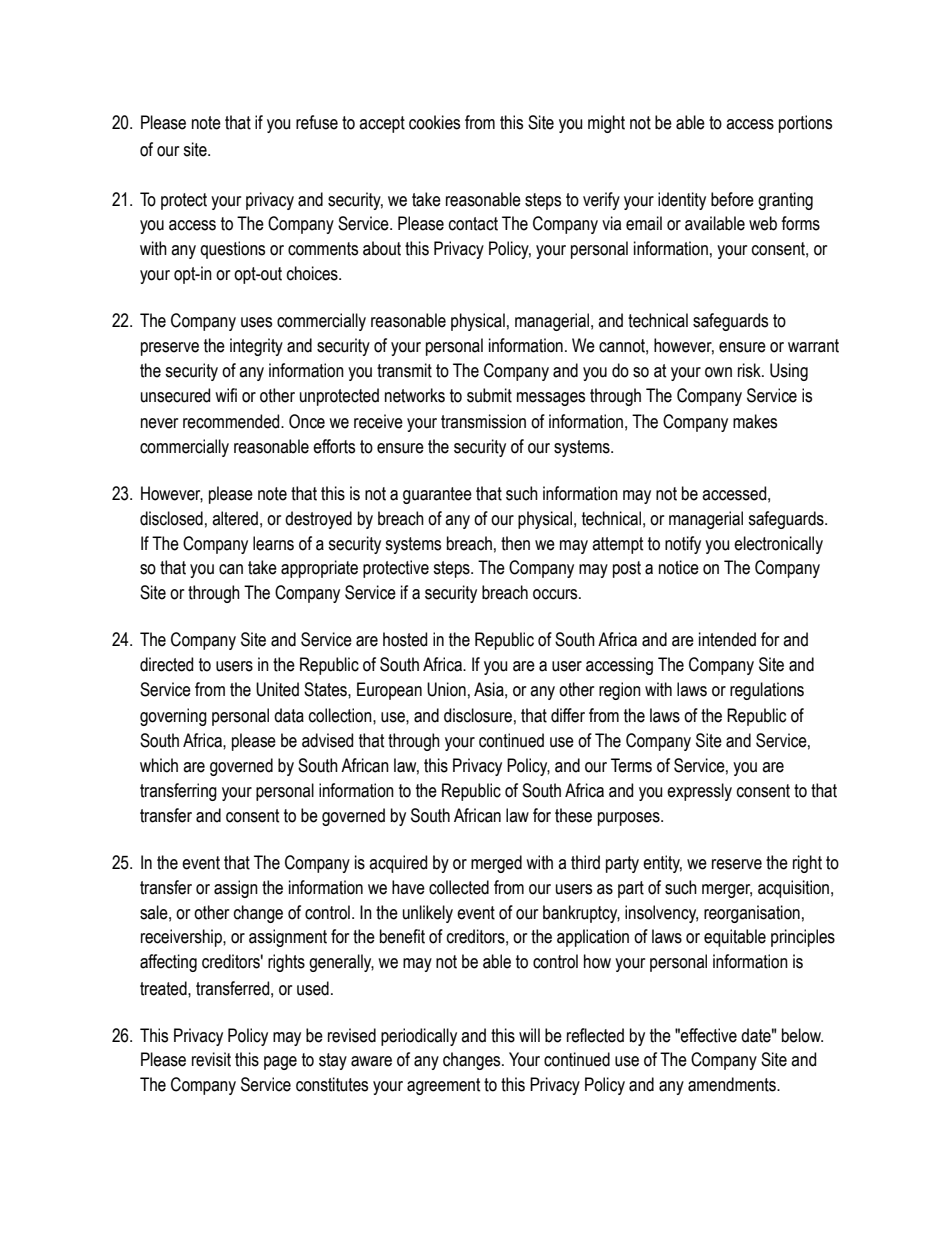 The height and width of the screenshot is (1233, 952). What do you see at coordinates (755, 421) in the screenshot?
I see `makes` at bounding box center [755, 421].
